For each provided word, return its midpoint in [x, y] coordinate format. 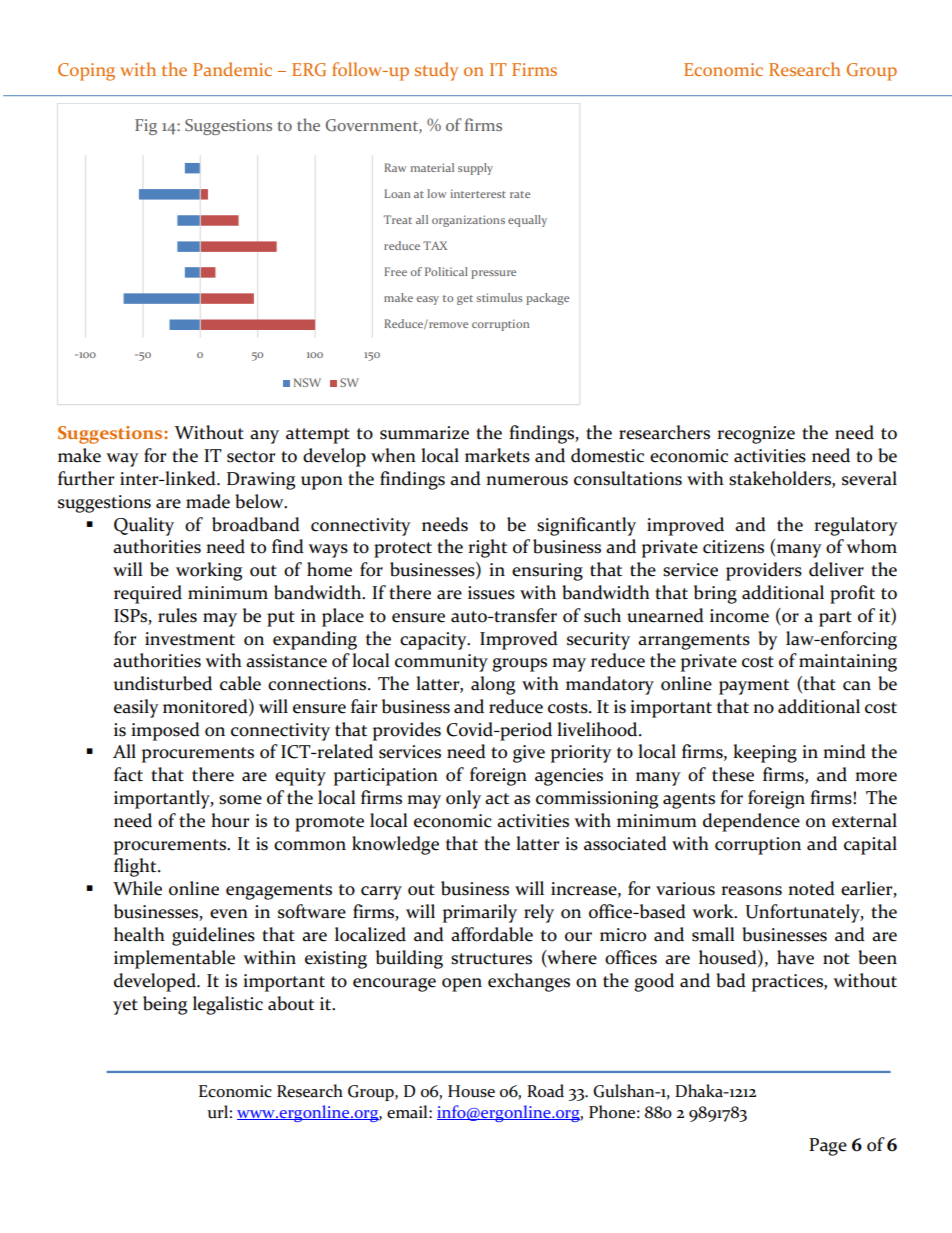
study [436, 71]
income [739, 616]
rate [520, 194]
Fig [146, 127]
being [165, 1005]
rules [177, 615]
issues [491, 593]
